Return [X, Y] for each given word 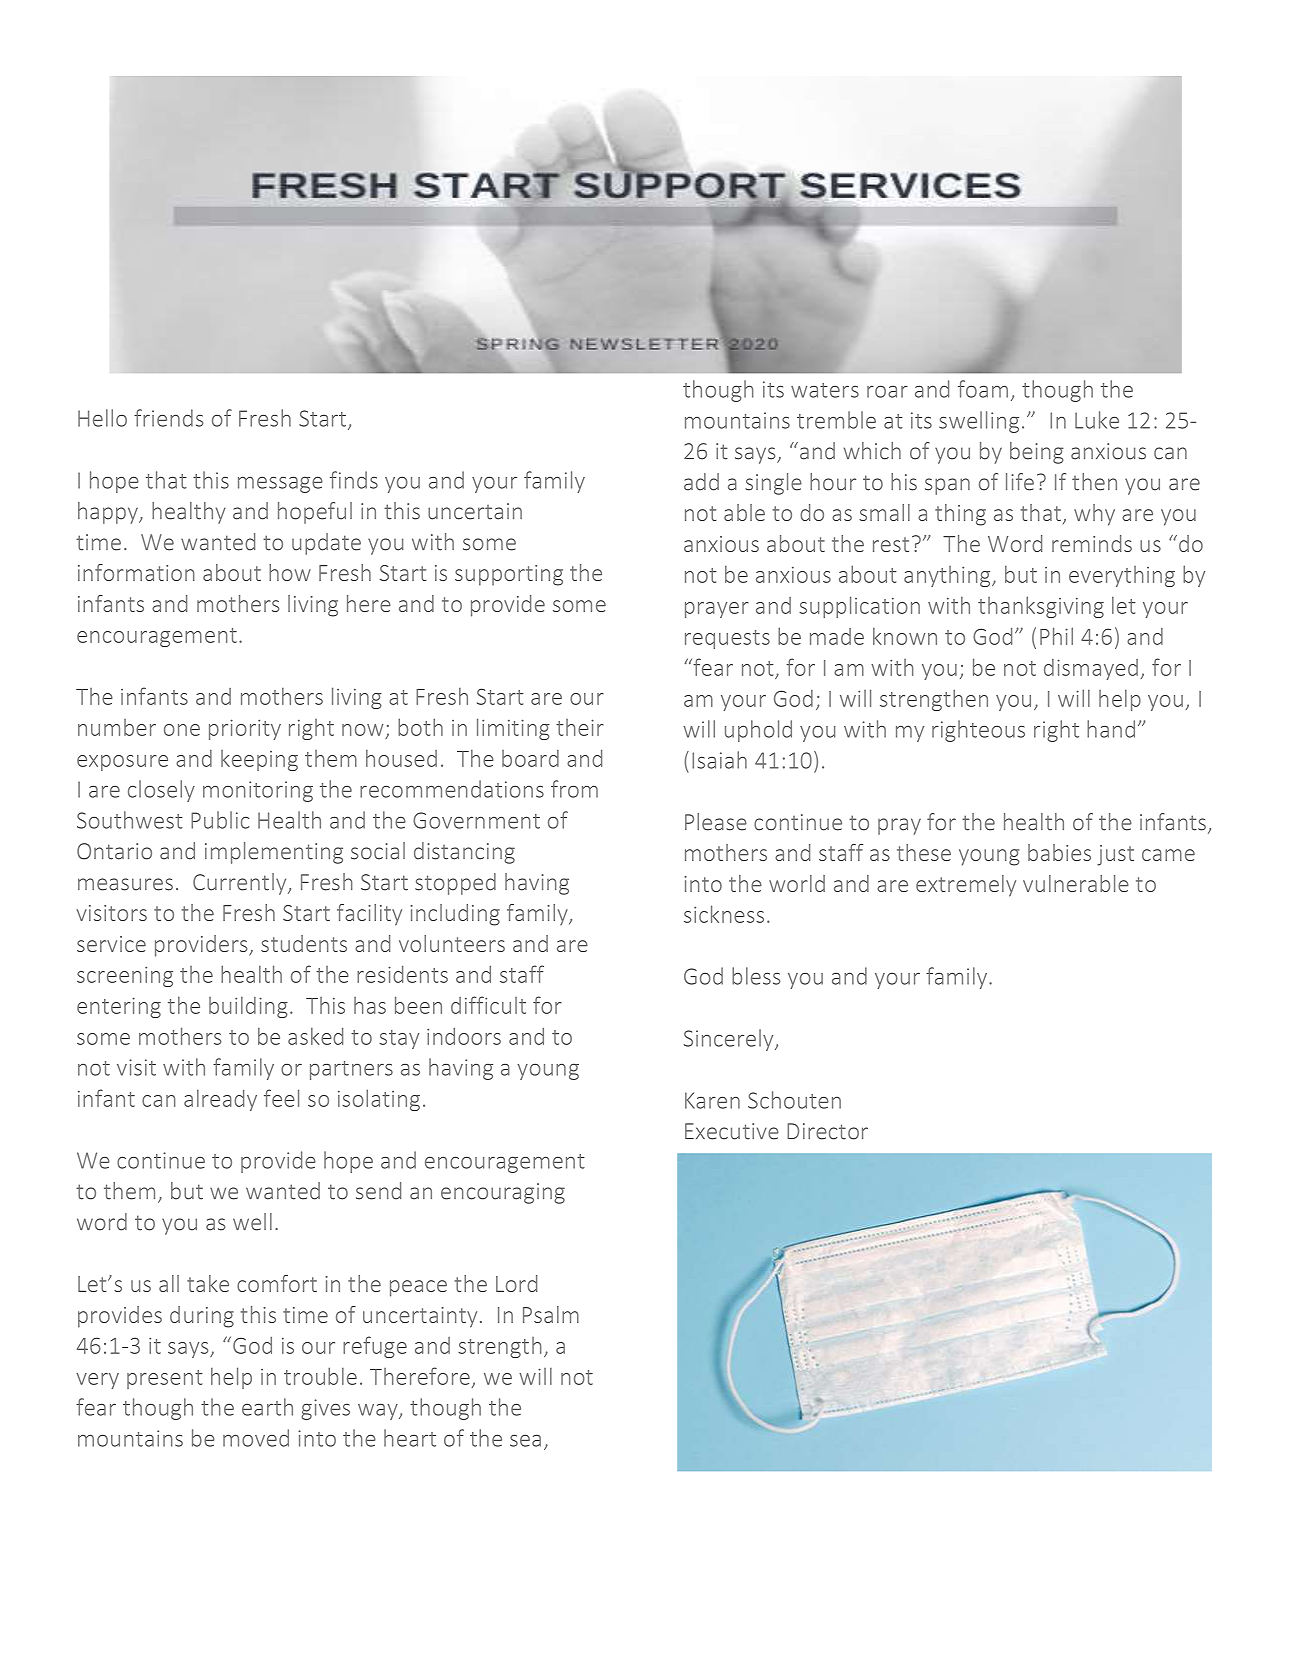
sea [525, 1441]
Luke [1097, 420]
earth [267, 1407]
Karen [712, 1100]
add [701, 482]
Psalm [551, 1314]
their [580, 727]
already [220, 1100]
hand [1111, 729]
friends [168, 418]
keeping [259, 760]
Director [827, 1131]
